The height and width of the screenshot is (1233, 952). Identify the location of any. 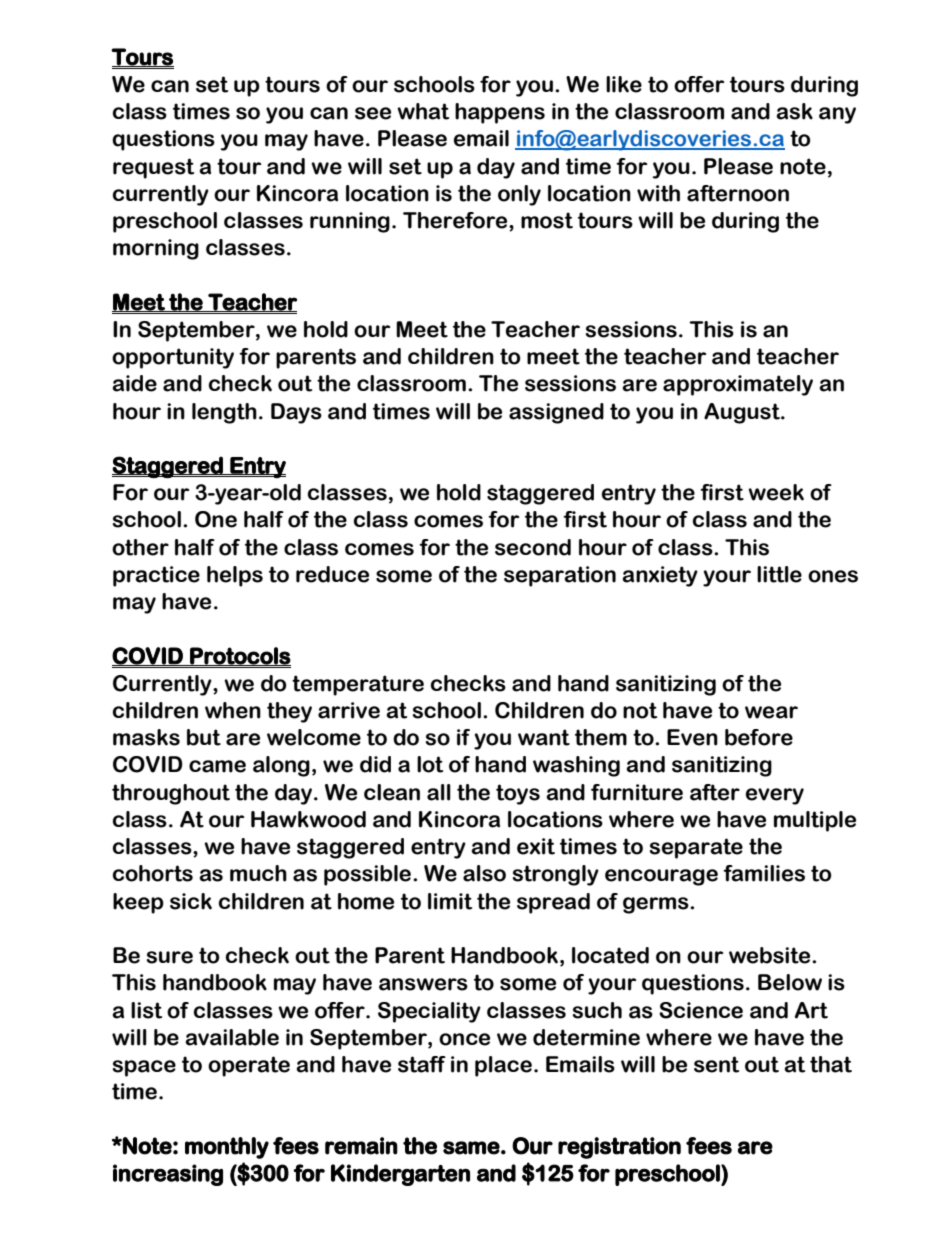
(837, 115).
